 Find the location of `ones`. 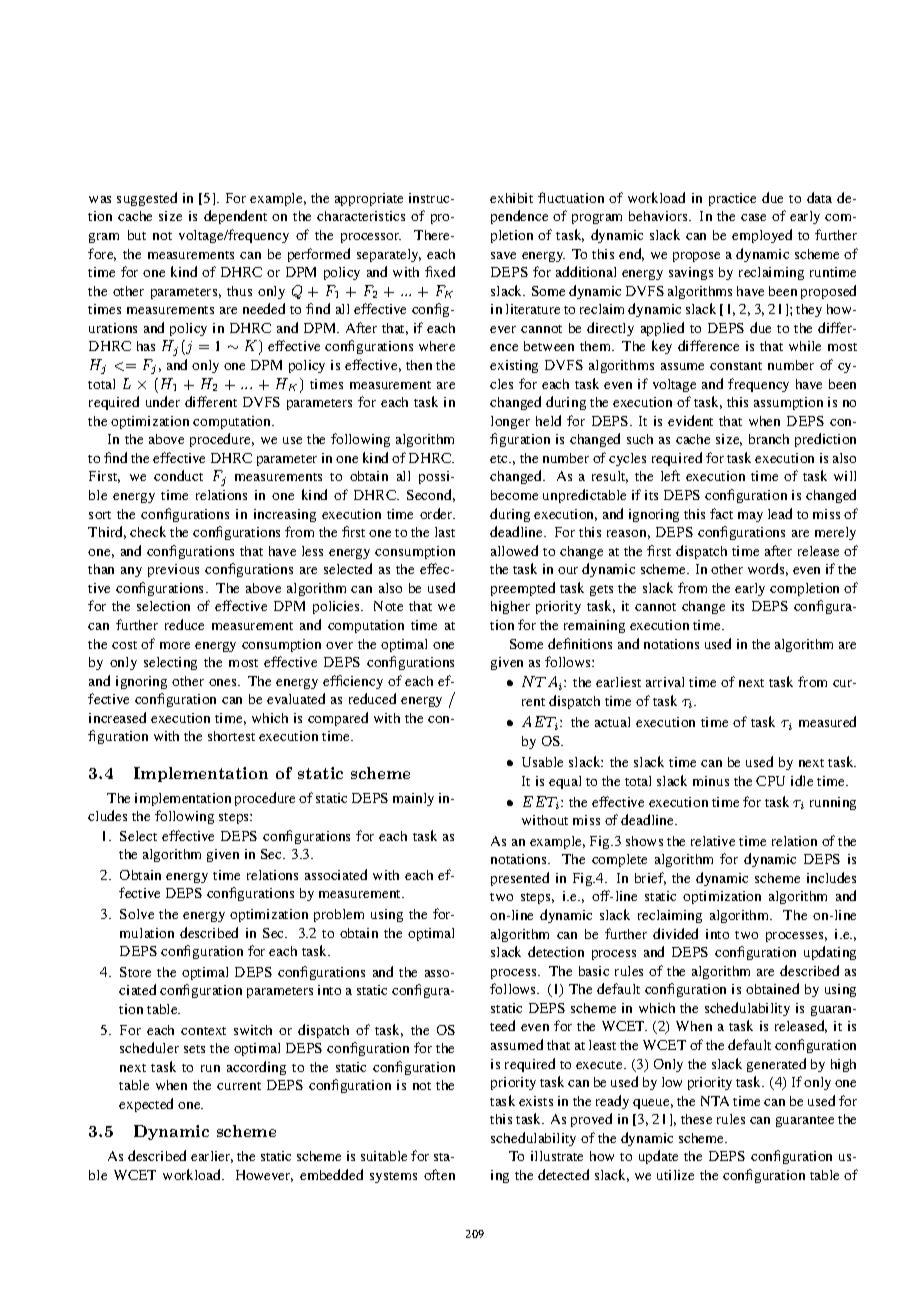

ones is located at coordinates (224, 682).
